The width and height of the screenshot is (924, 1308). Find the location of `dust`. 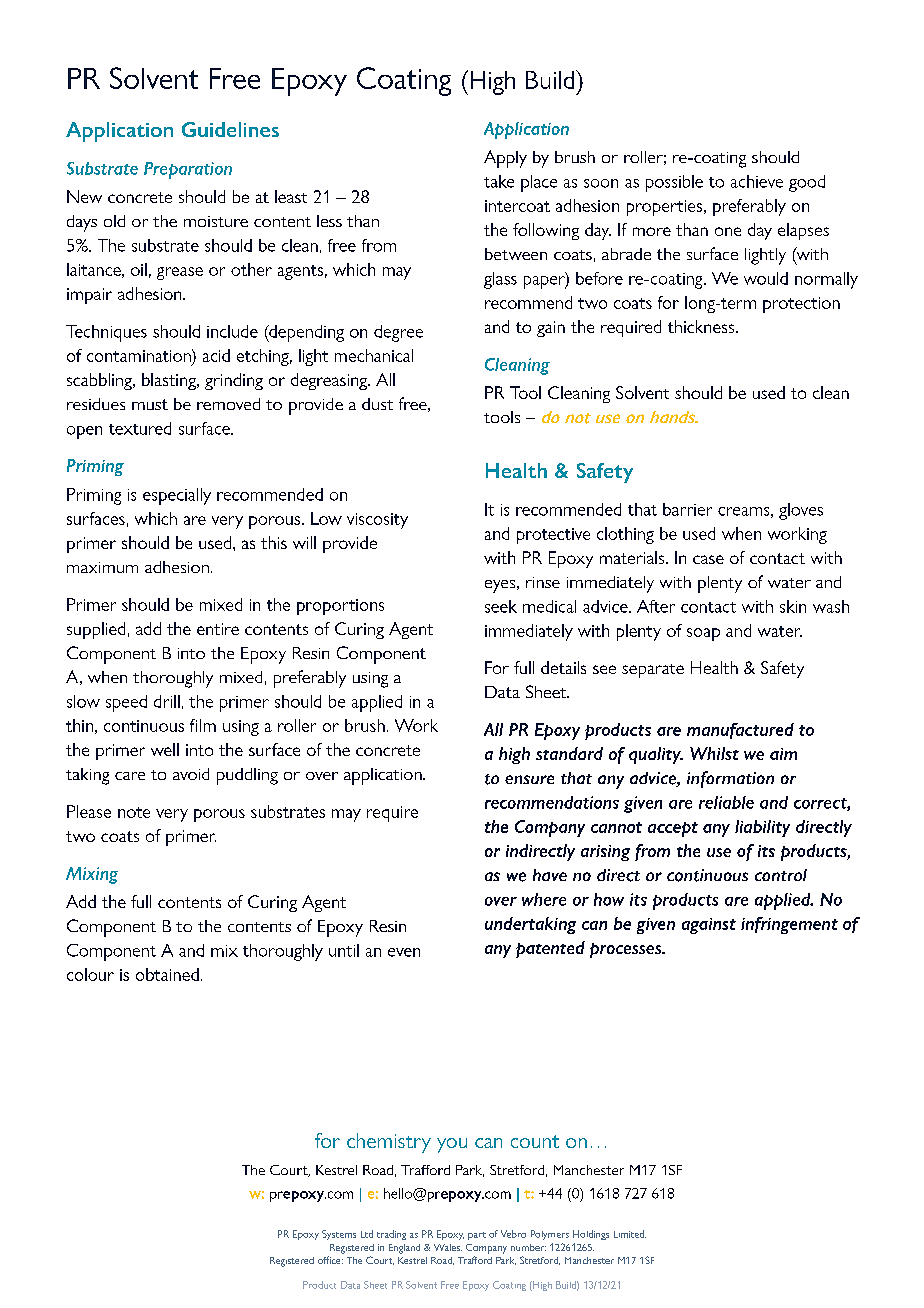

dust is located at coordinates (377, 404).
